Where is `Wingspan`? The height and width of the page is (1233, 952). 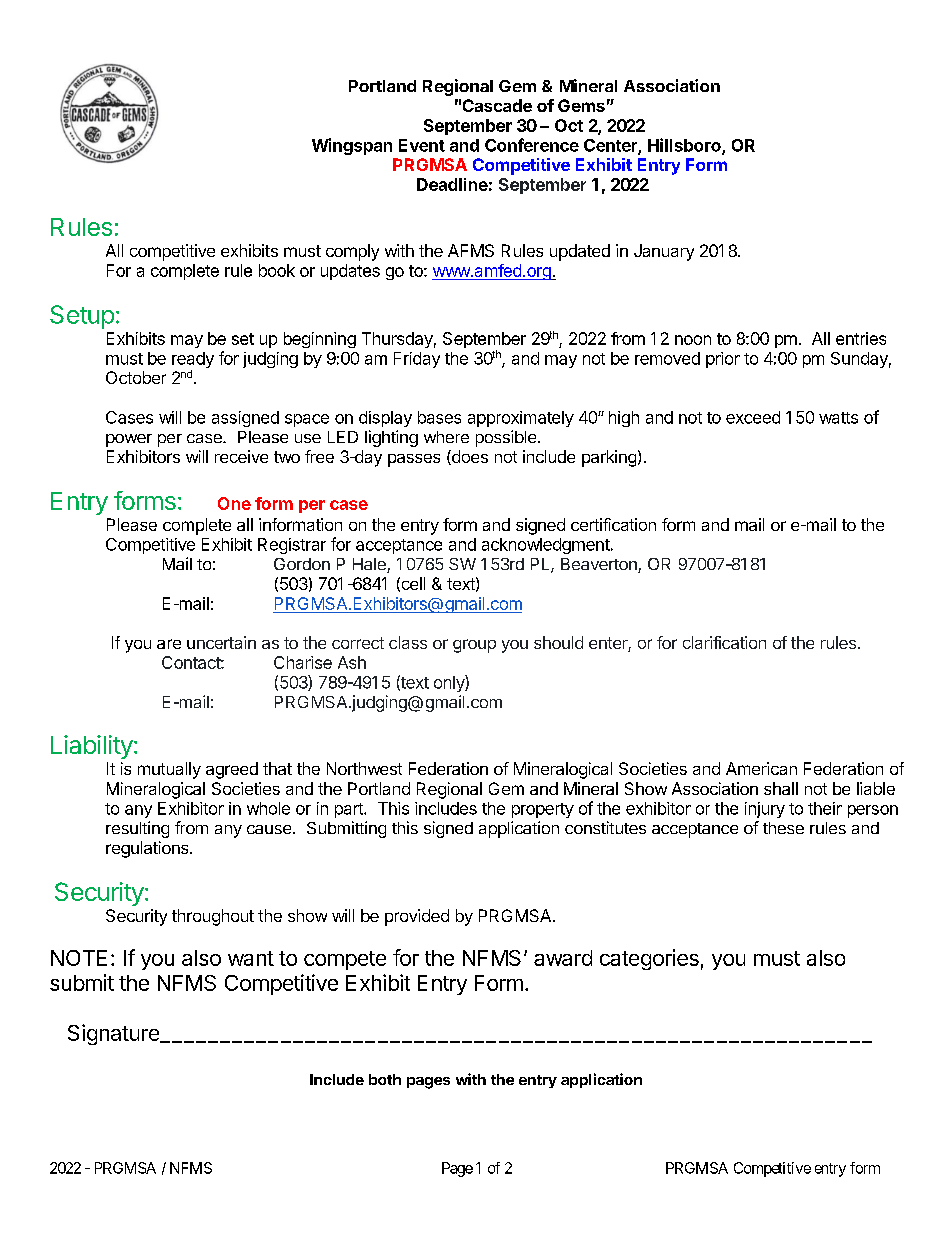
Wingspan is located at coordinates (352, 146).
